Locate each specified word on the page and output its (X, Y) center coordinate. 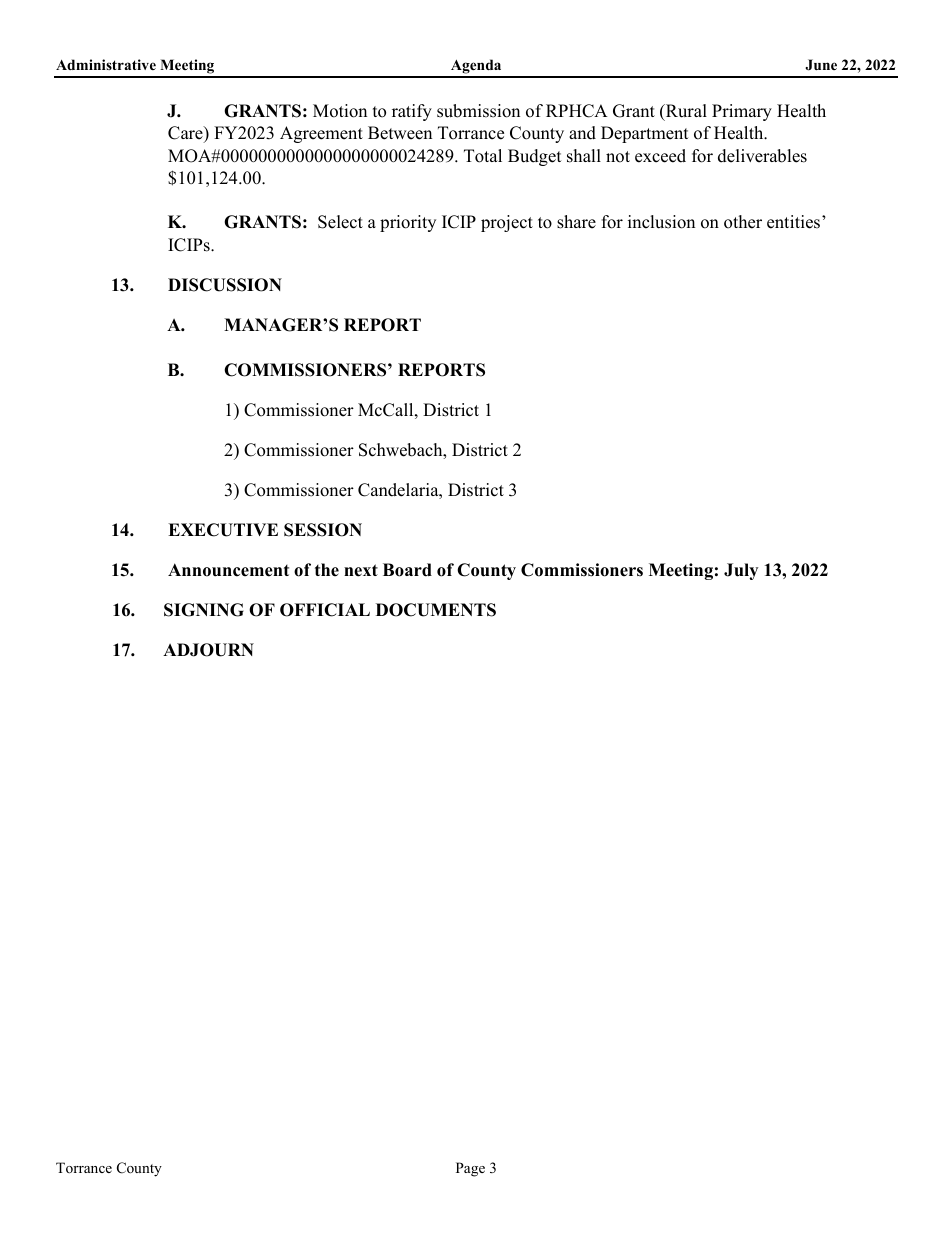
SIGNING (204, 610)
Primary (742, 112)
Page (470, 1169)
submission (478, 111)
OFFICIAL (325, 610)
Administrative (106, 64)
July (741, 571)
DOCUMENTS (436, 610)
